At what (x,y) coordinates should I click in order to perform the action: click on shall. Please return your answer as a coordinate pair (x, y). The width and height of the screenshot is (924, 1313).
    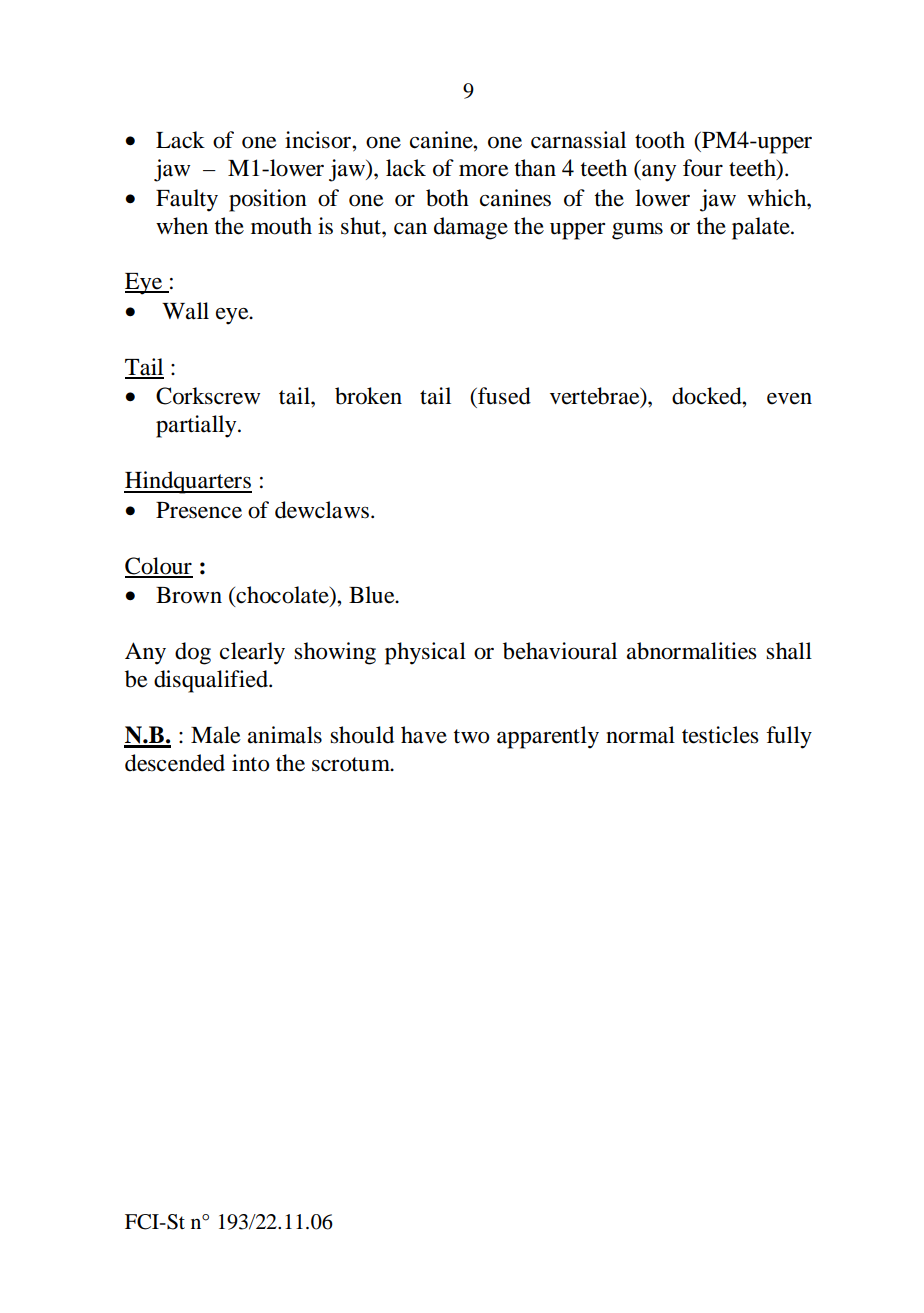
    Looking at the image, I should click on (789, 651).
